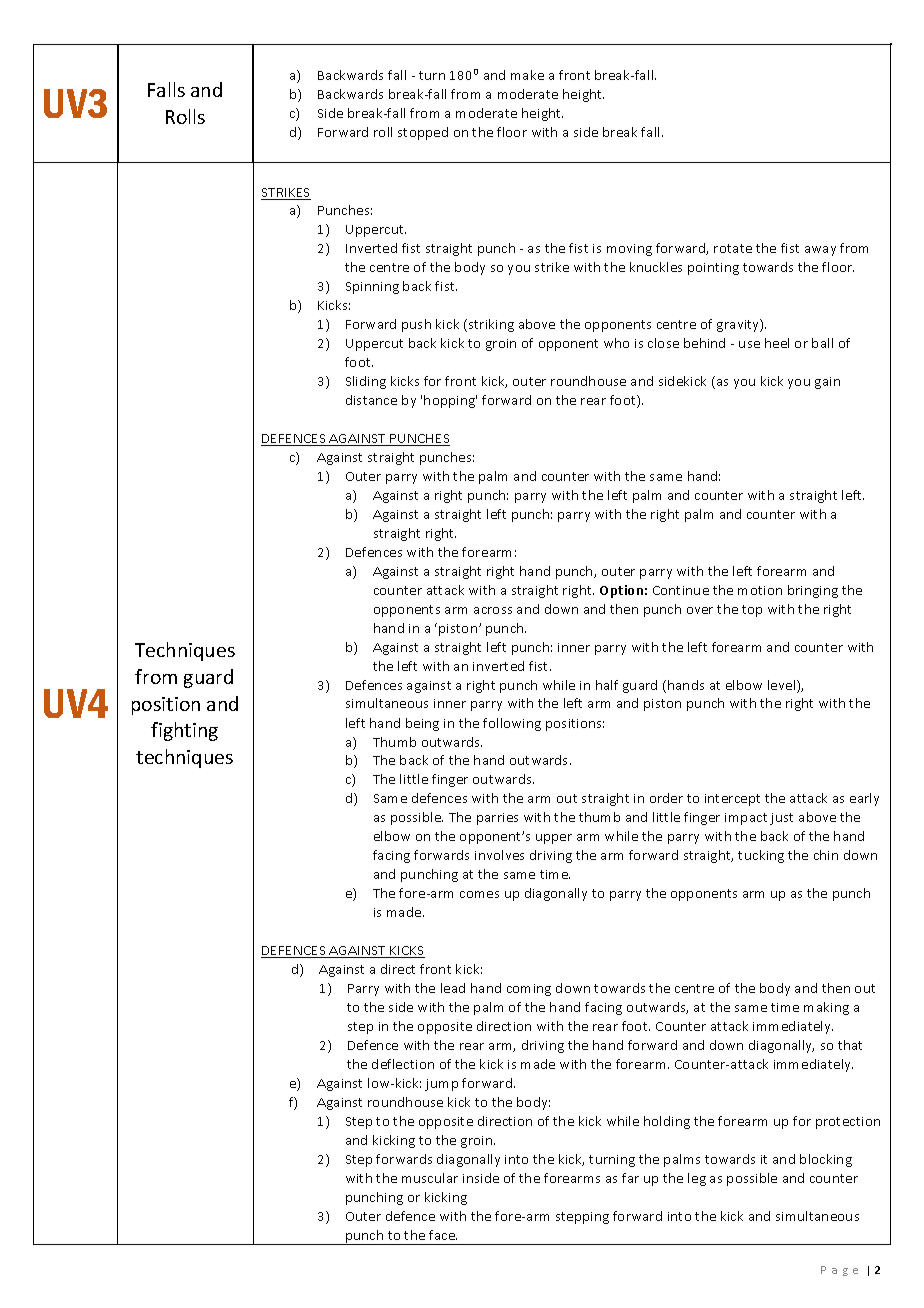 The height and width of the screenshot is (1308, 924). What do you see at coordinates (443, 1235) in the screenshot?
I see `face` at bounding box center [443, 1235].
